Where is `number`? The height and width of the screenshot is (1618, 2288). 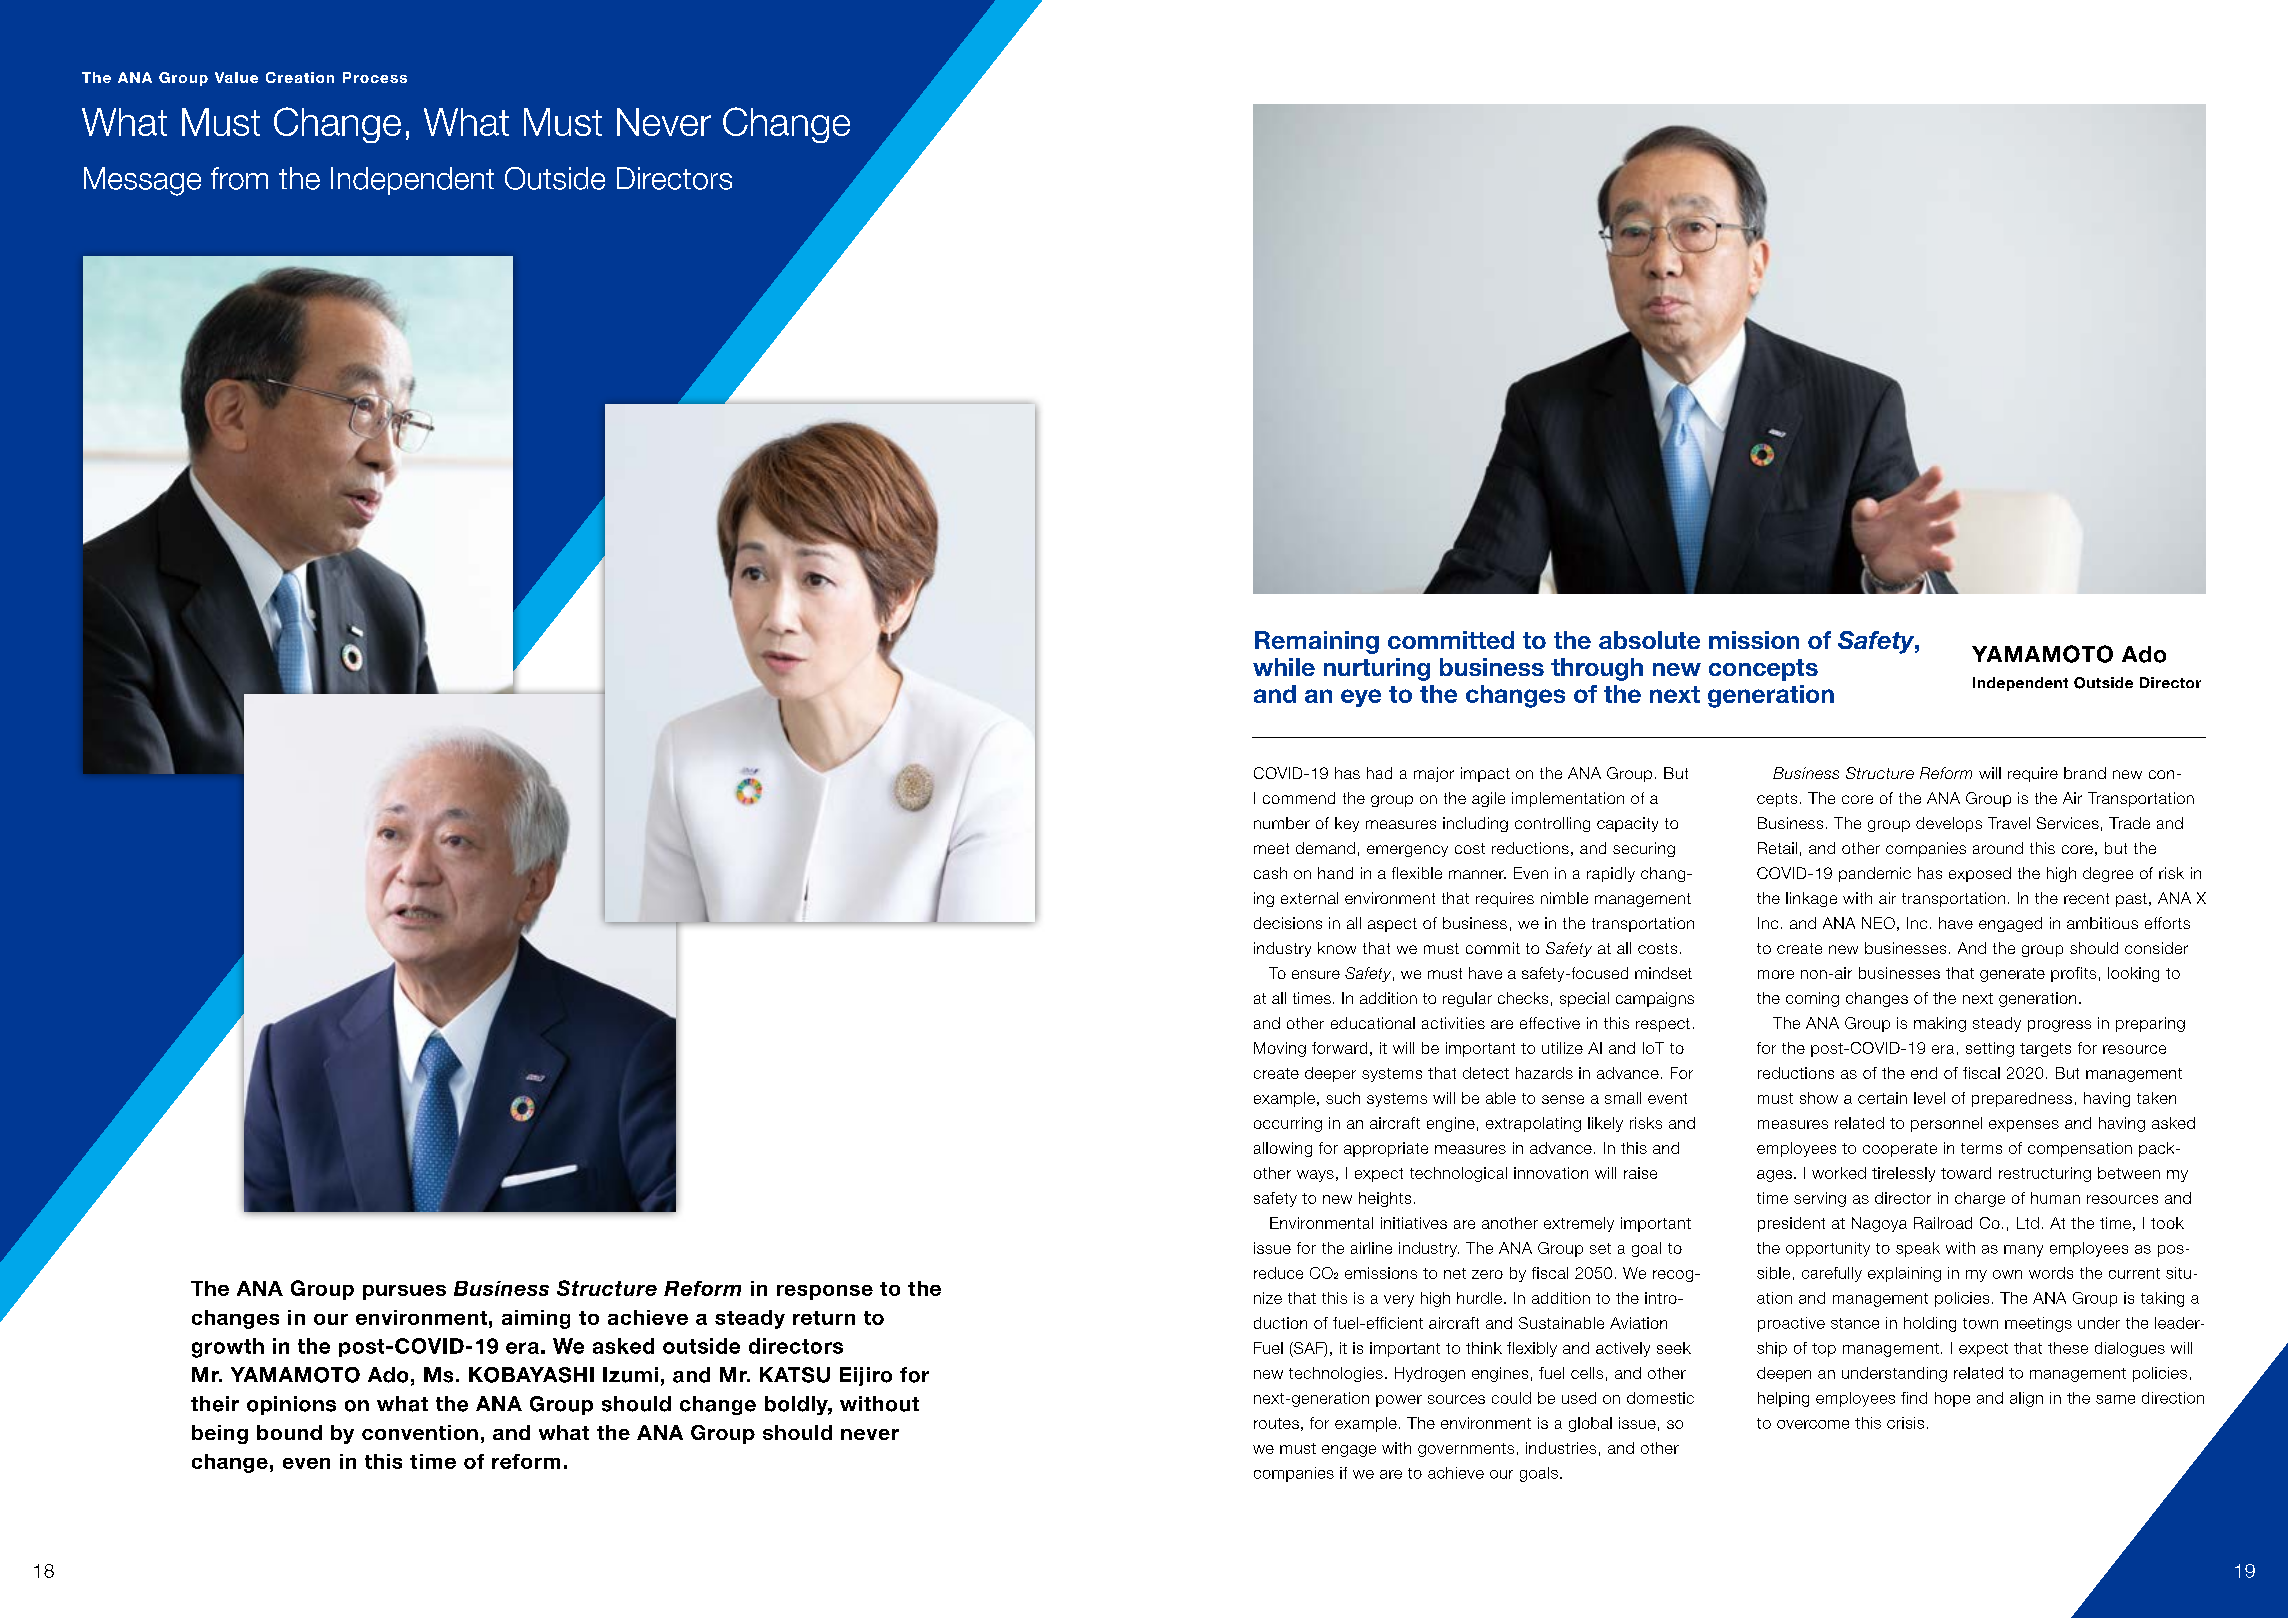
number is located at coordinates (1282, 823).
